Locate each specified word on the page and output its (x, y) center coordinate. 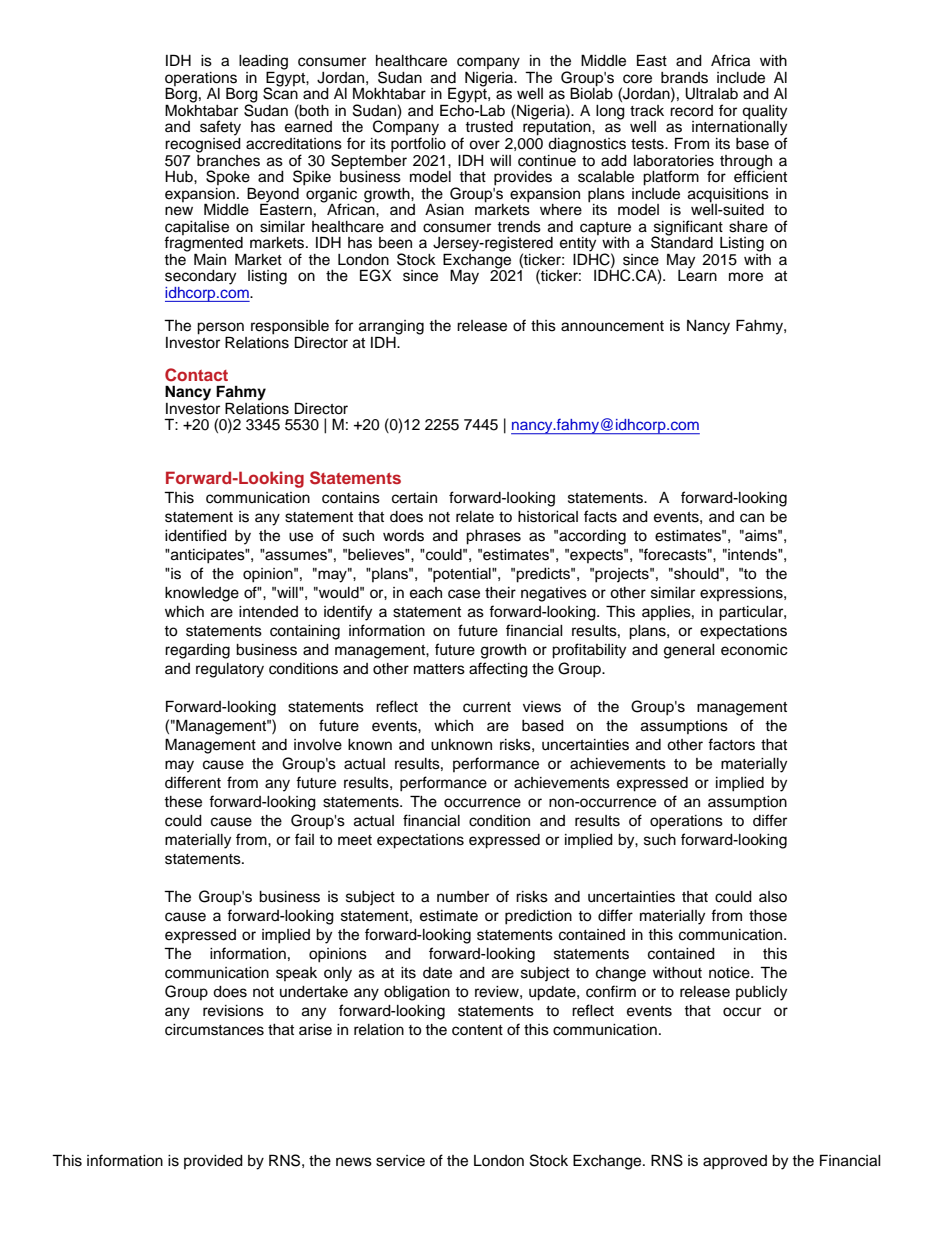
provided (213, 1162)
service (400, 1161)
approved (735, 1162)
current (487, 707)
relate (475, 517)
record (691, 111)
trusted (489, 127)
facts (600, 516)
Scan (280, 92)
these (183, 802)
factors (731, 744)
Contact (196, 375)
